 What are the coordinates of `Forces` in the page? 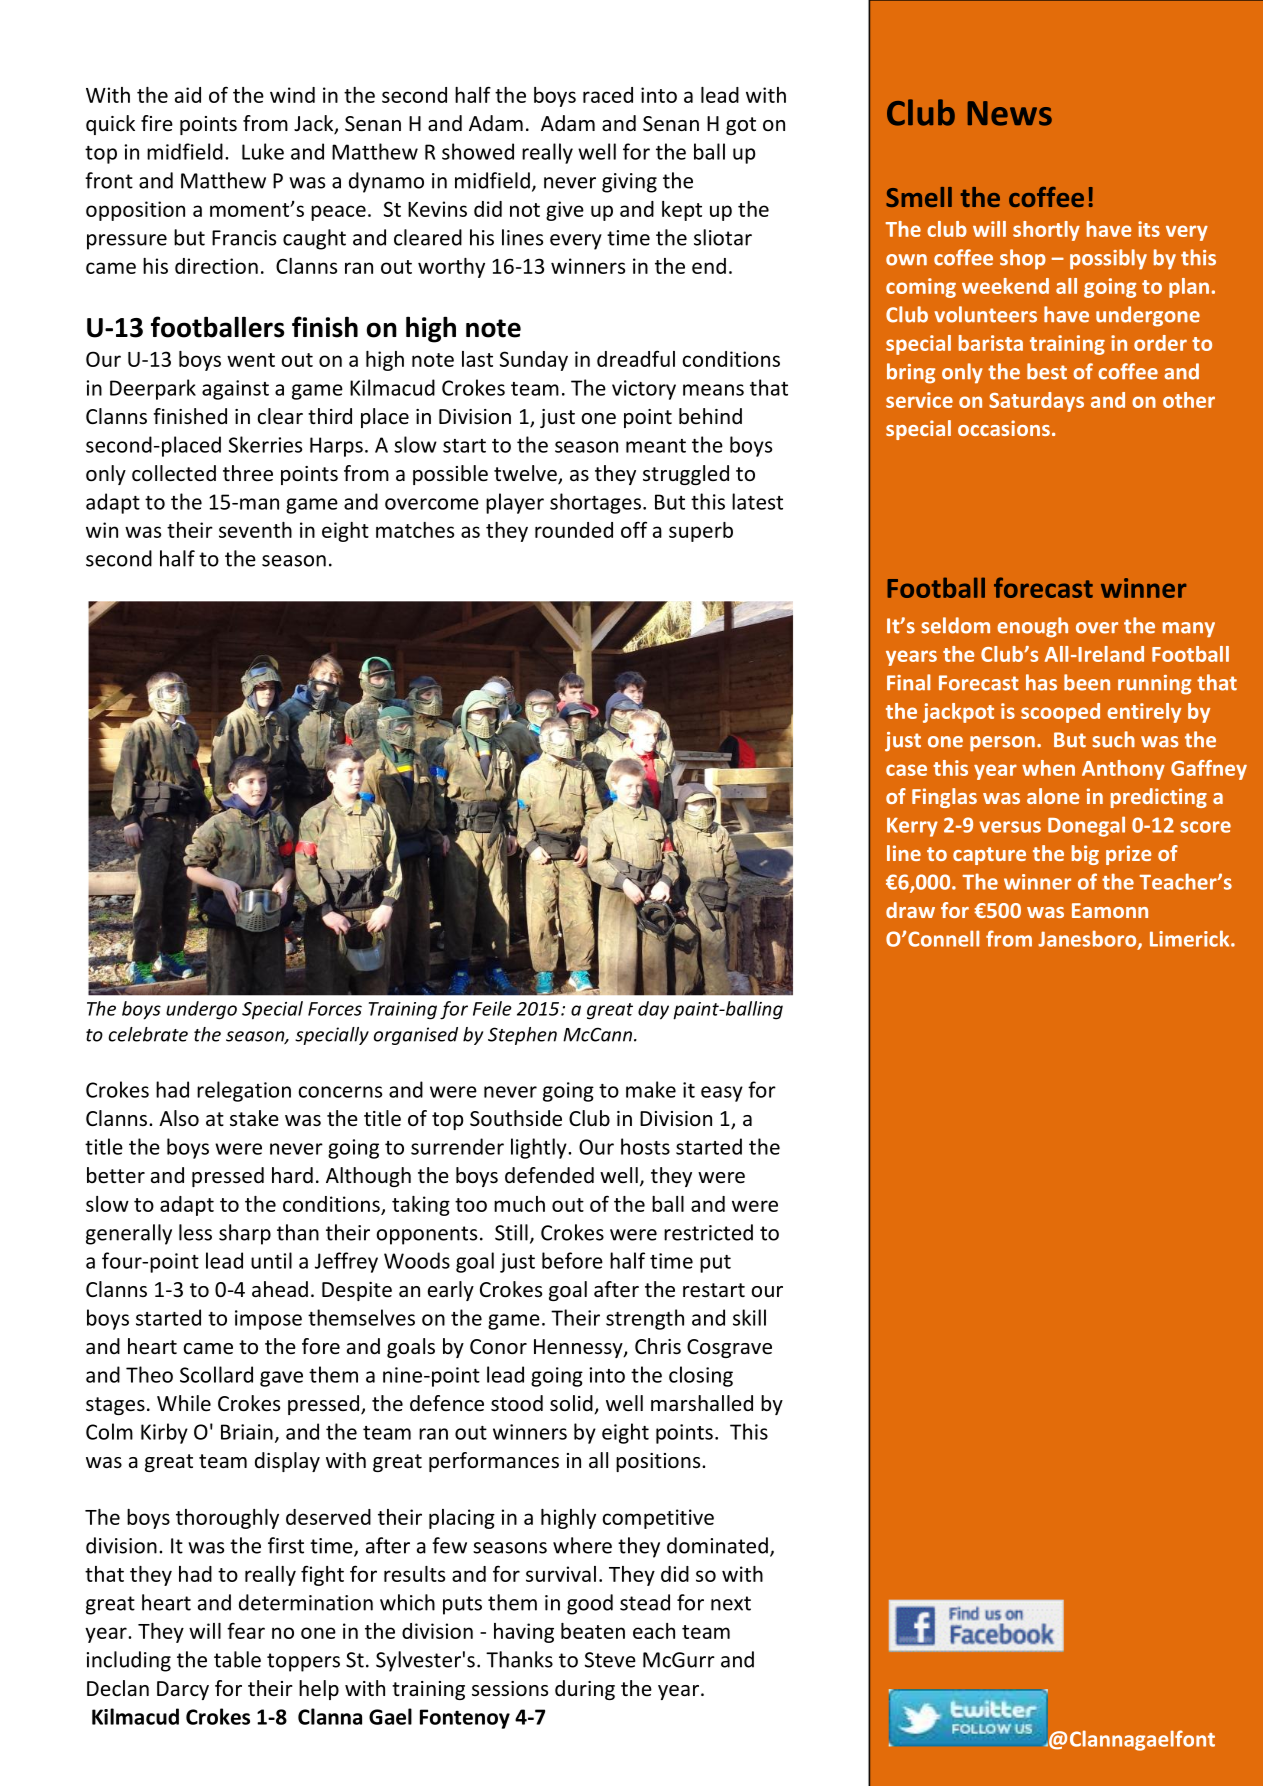 It's located at (335, 1009).
